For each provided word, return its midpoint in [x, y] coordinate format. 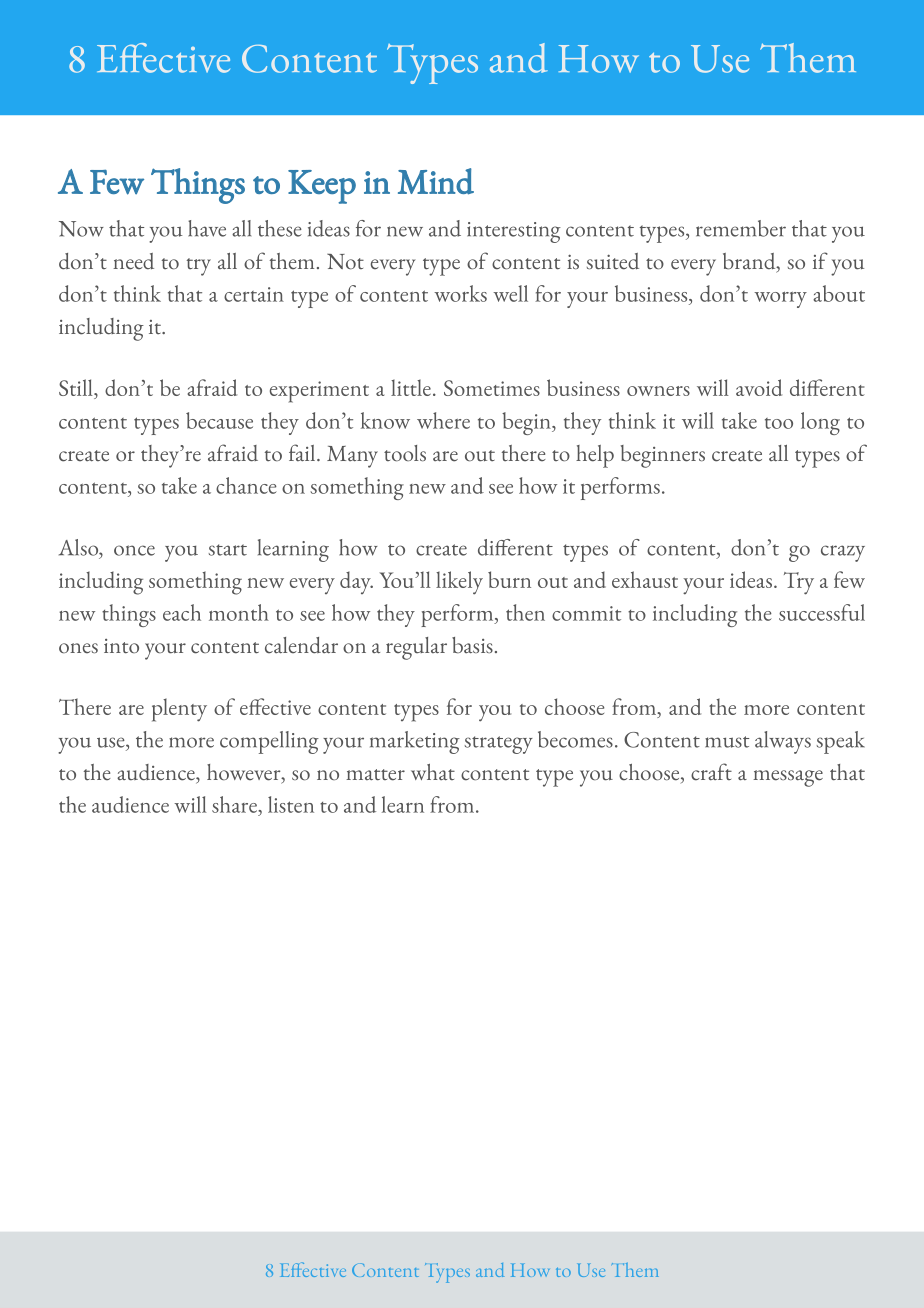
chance [246, 485]
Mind [436, 181]
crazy [843, 553]
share [235, 804]
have [207, 228]
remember [741, 228]
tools [405, 453]
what [433, 772]
